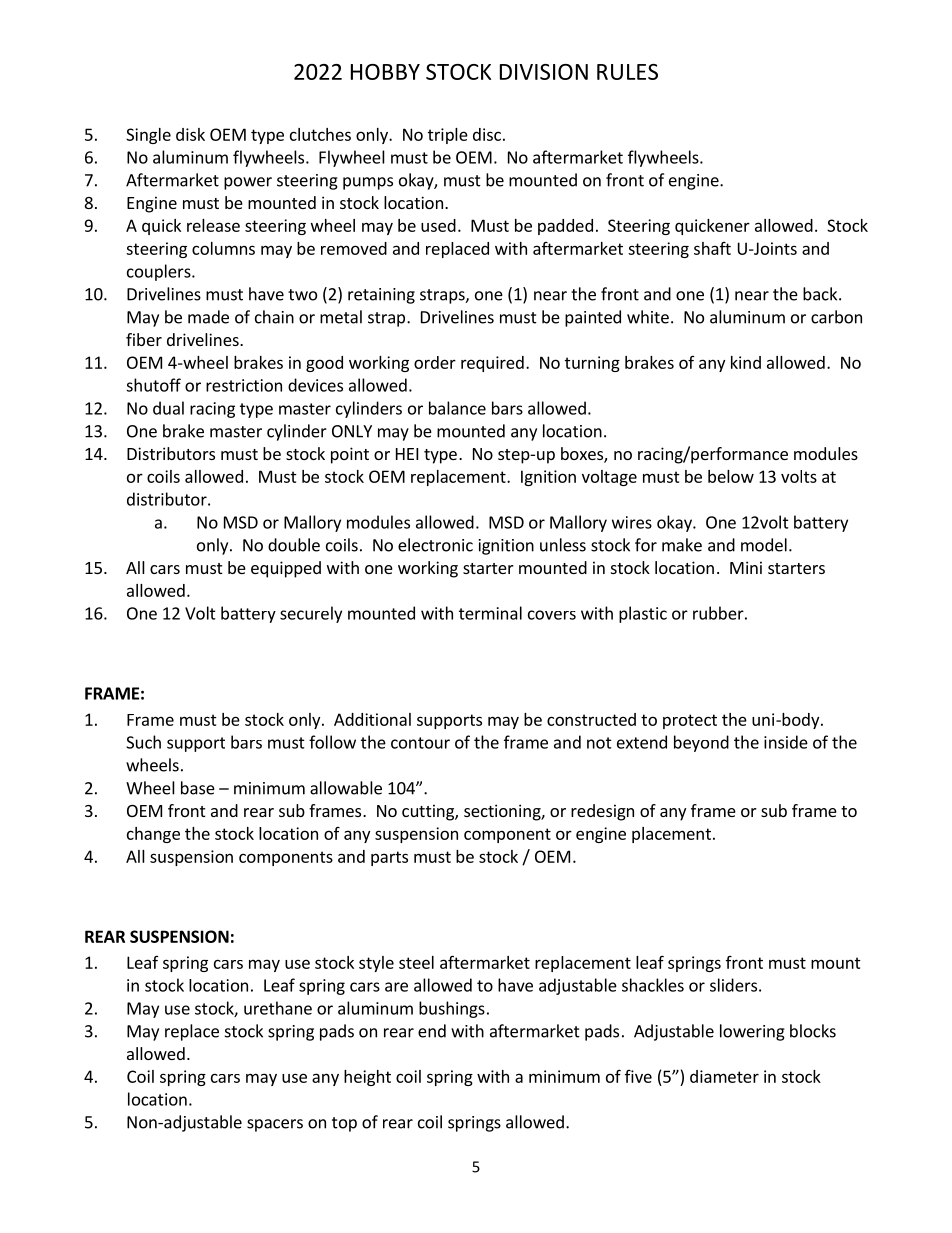 Image resolution: width=952 pixels, height=1233 pixels. I want to click on RULES, so click(627, 72).
